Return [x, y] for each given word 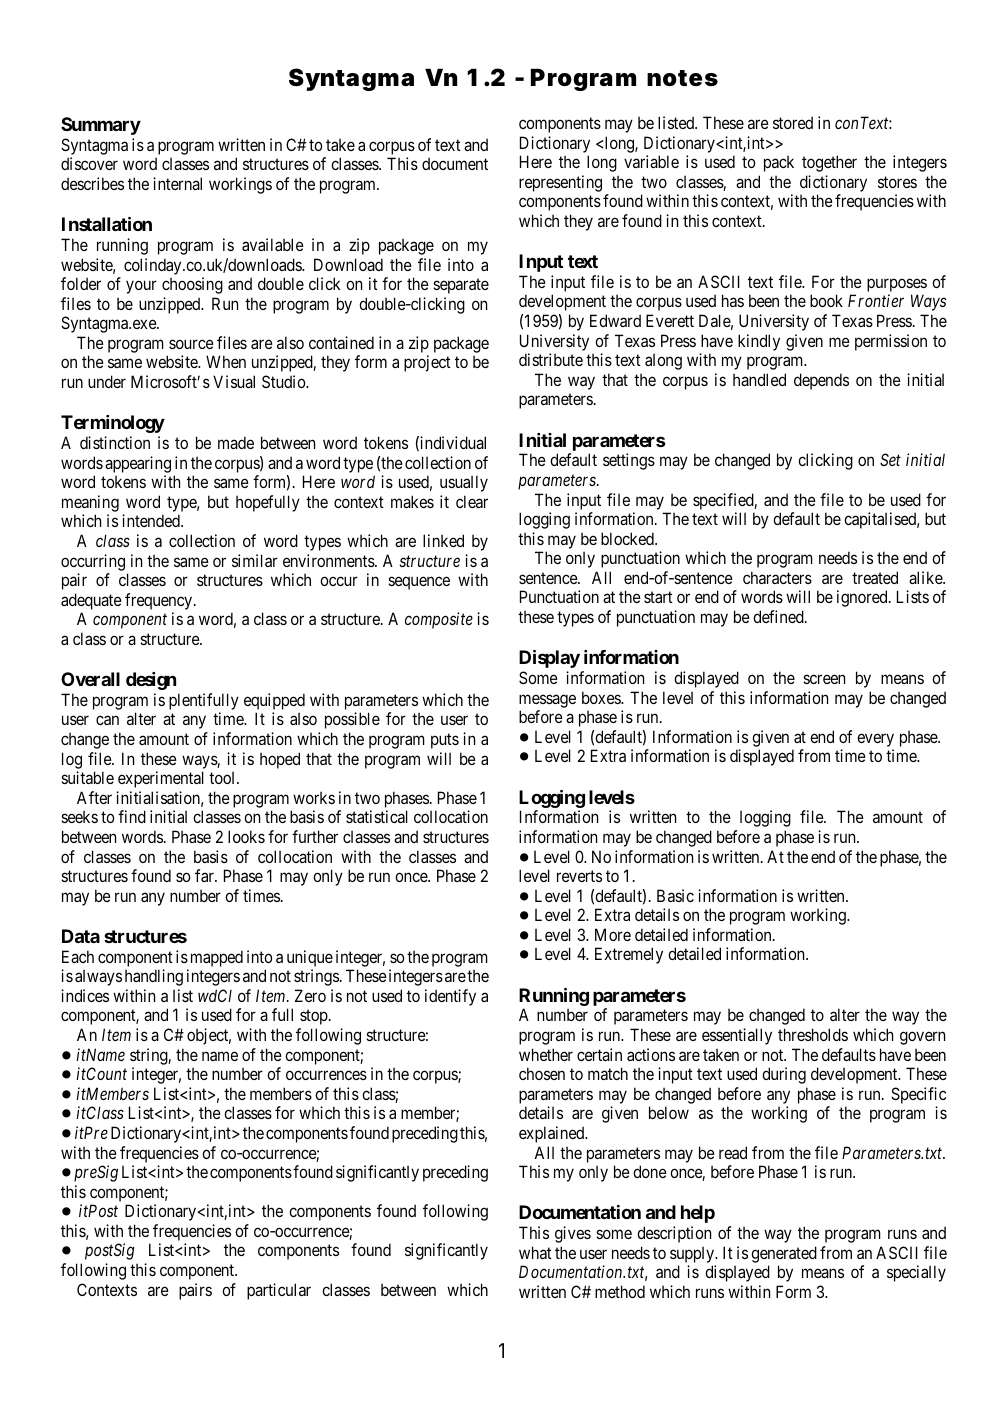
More [613, 934]
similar [255, 560]
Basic [675, 895]
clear [472, 501]
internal [177, 183]
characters [777, 577]
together [829, 163]
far [205, 875]
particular [279, 1291]
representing [560, 183]
